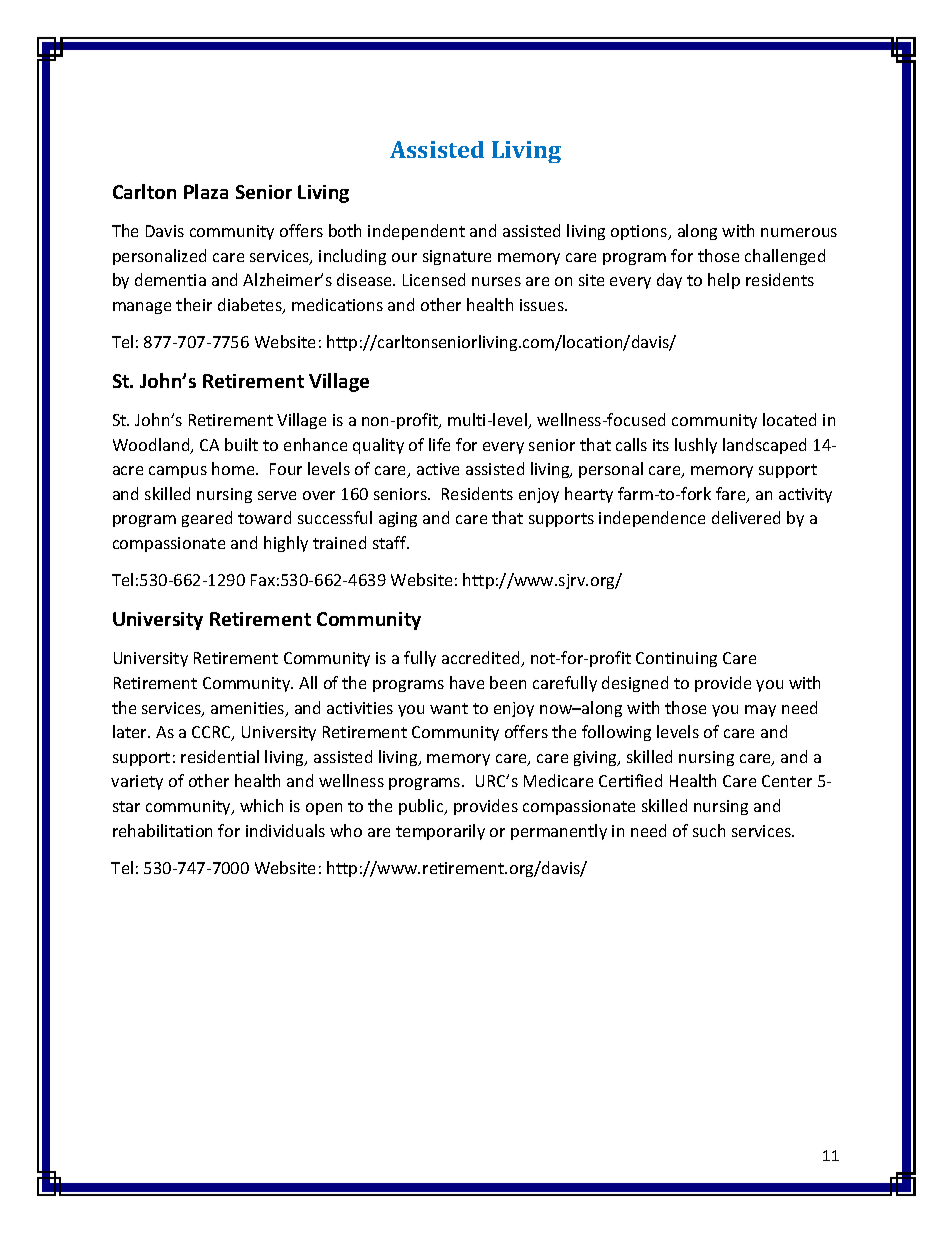 The width and height of the screenshot is (952, 1233). Describe the element at coordinates (398, 519) in the screenshot. I see `aging` at that location.
